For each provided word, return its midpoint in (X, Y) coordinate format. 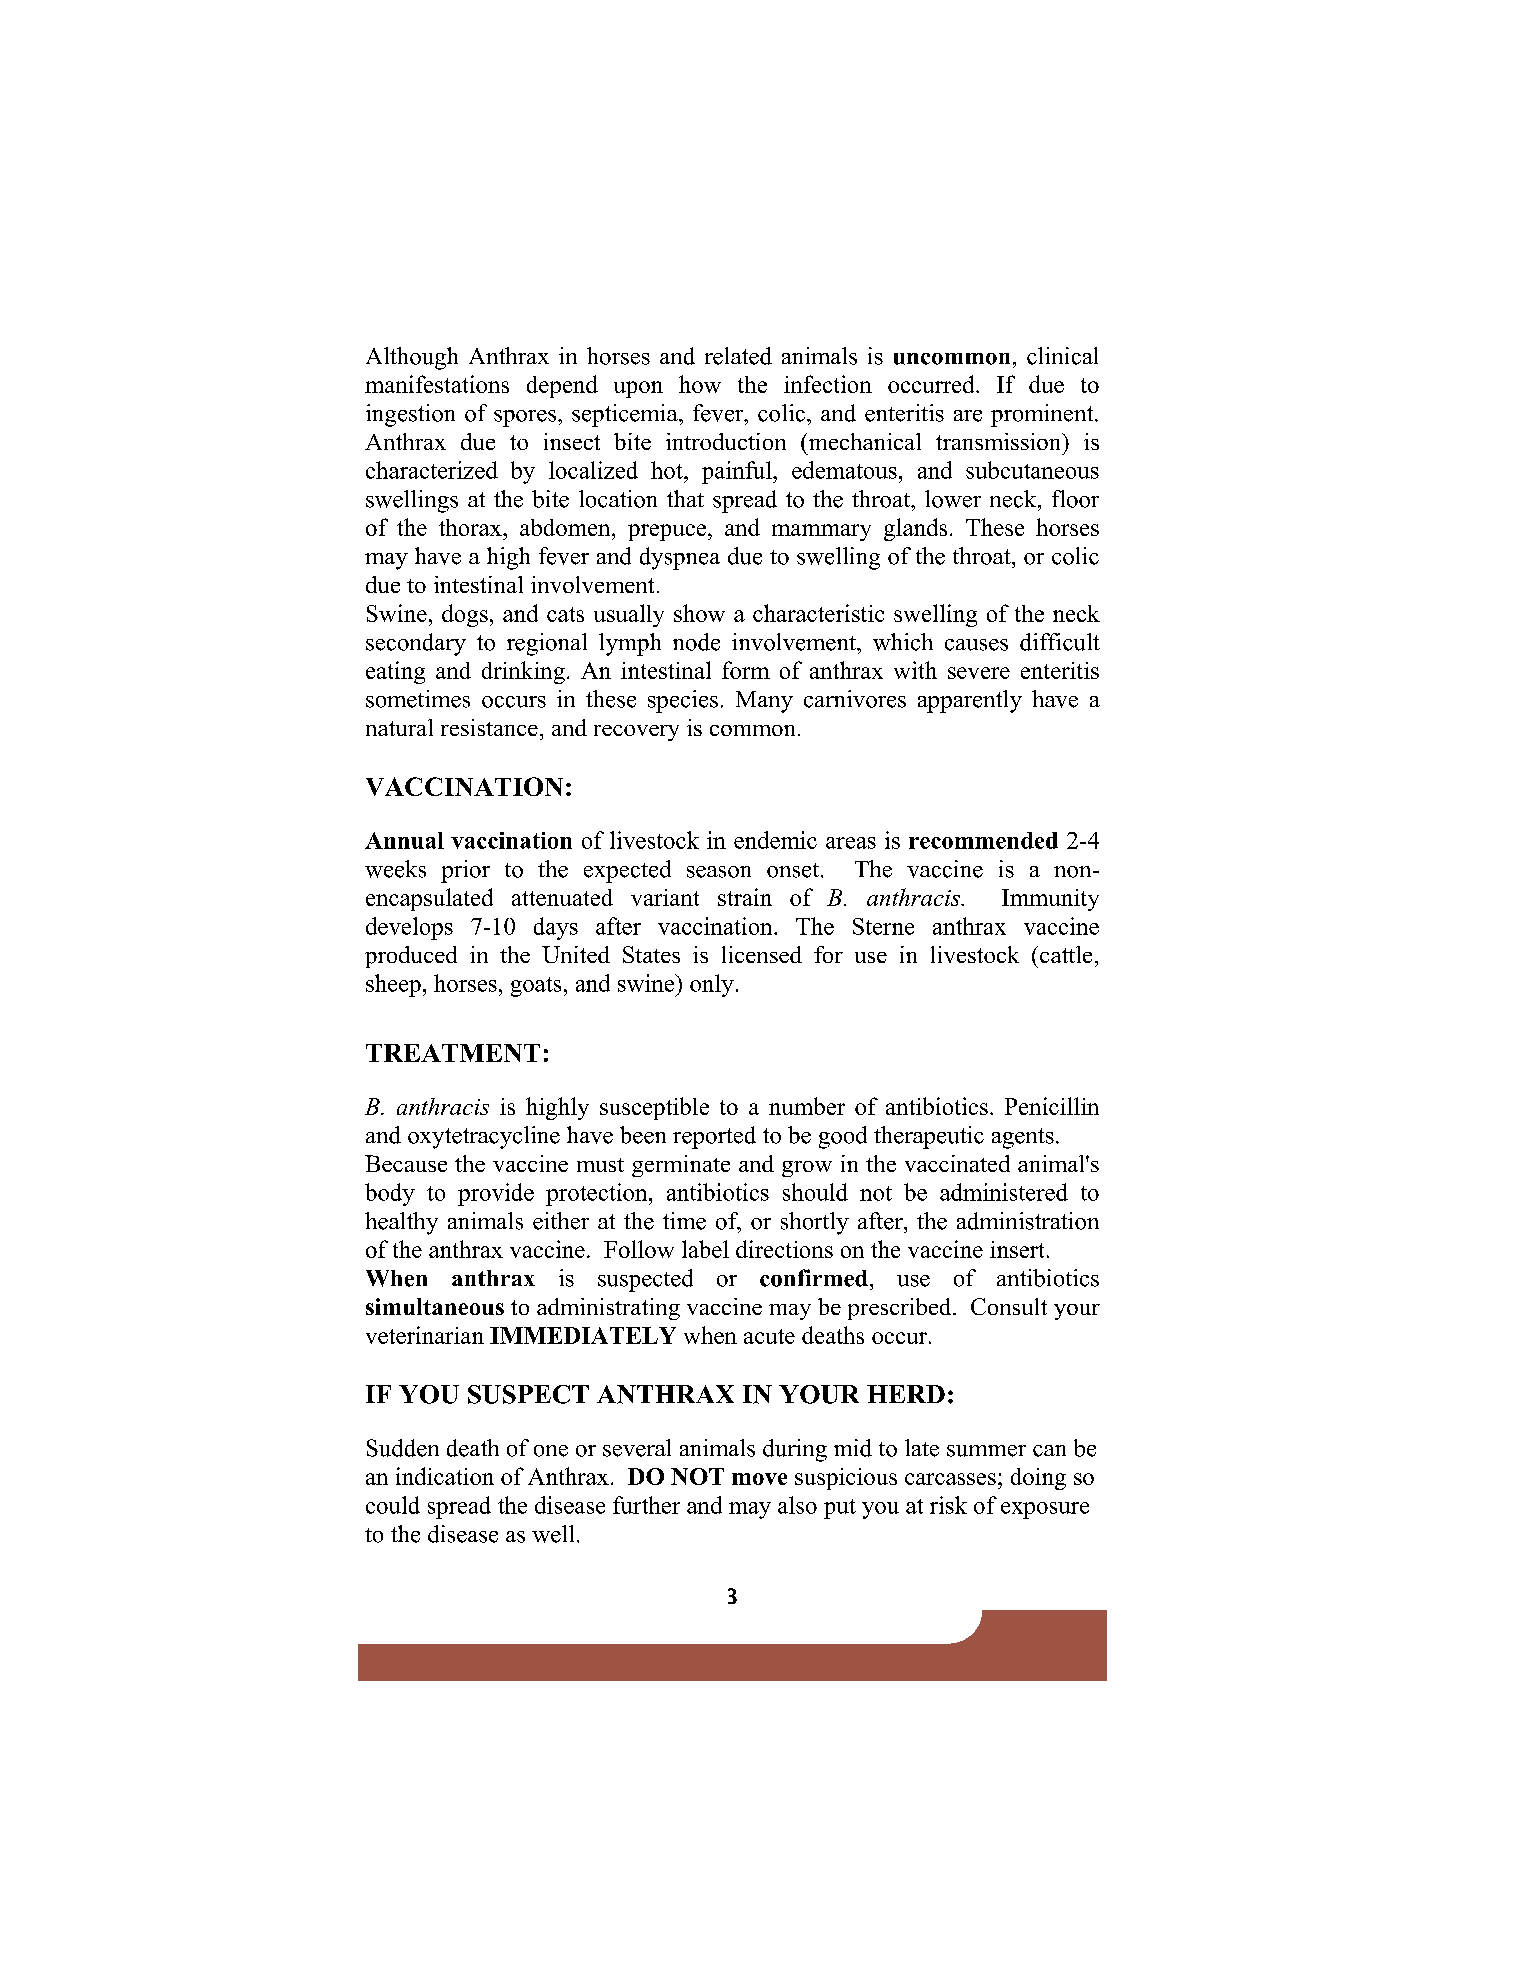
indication (445, 1476)
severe (979, 673)
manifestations (437, 384)
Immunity (1050, 900)
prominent (1043, 415)
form (746, 670)
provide (496, 1194)
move (759, 1479)
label (705, 1249)
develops (409, 928)
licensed (762, 954)
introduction (726, 441)
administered (1004, 1192)
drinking (523, 672)
